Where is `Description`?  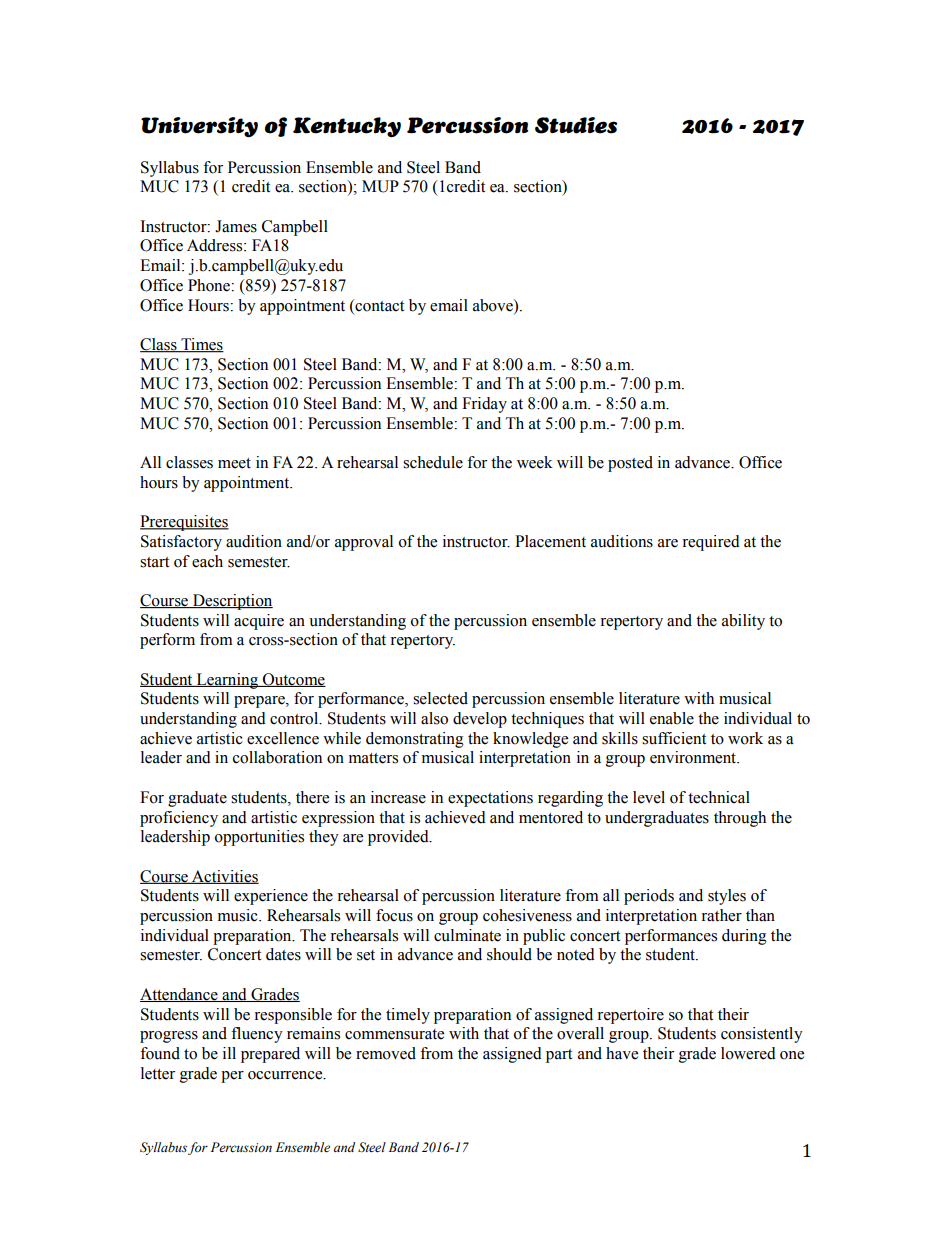
Description is located at coordinates (232, 602).
